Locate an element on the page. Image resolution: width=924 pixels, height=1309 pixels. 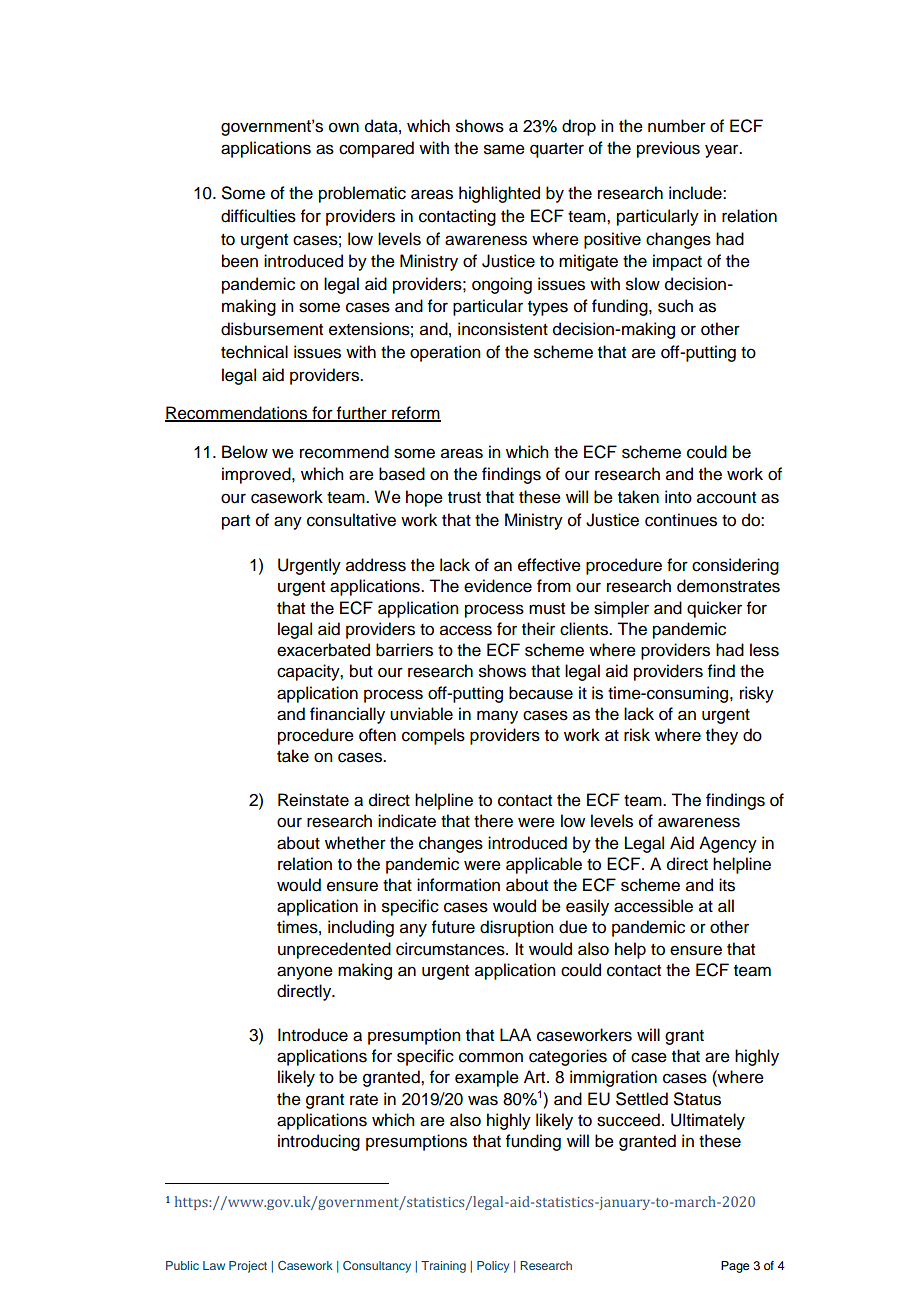
previous is located at coordinates (668, 149).
